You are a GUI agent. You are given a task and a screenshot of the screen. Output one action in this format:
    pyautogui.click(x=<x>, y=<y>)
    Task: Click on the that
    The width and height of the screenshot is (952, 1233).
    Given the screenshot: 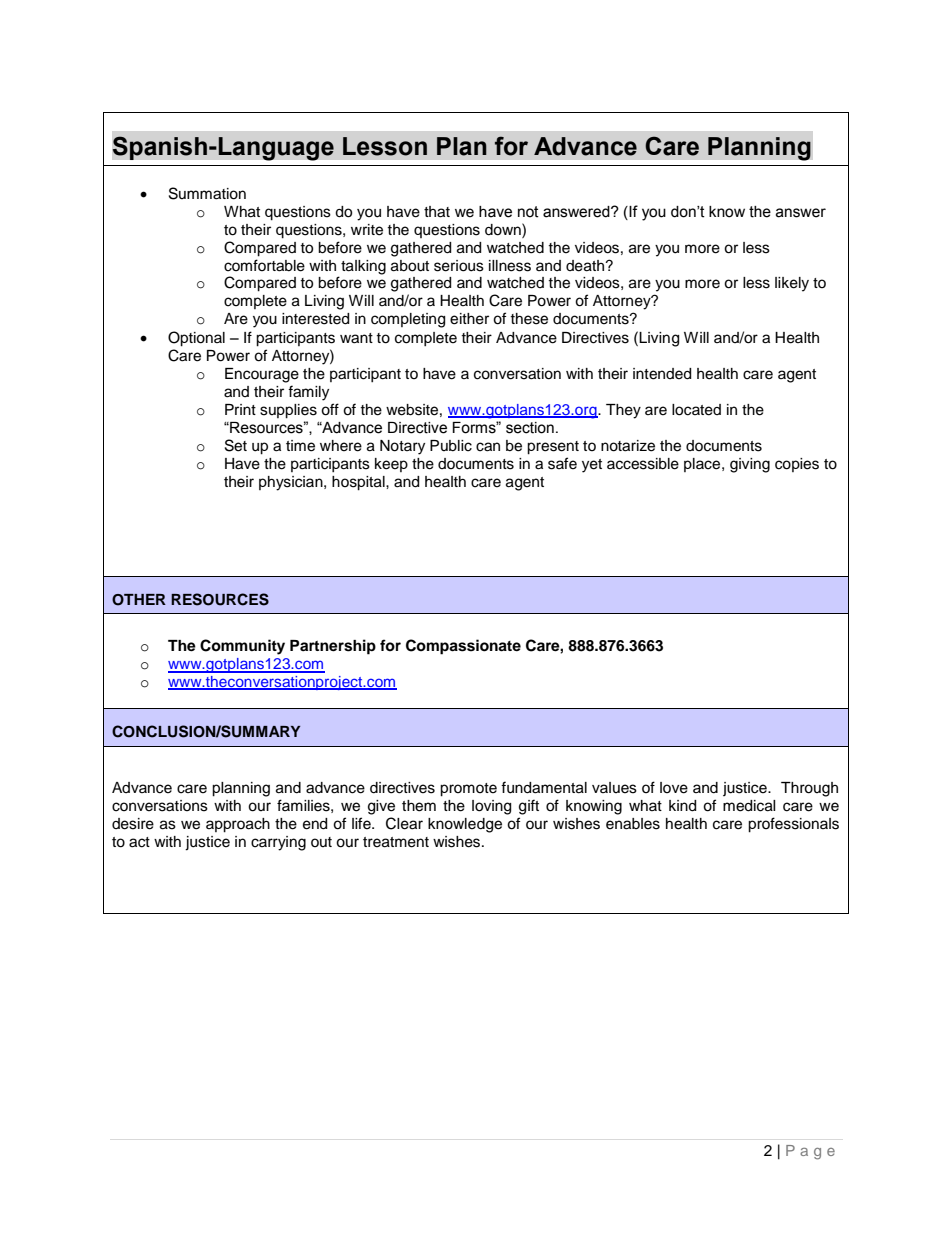 What is the action you would take?
    pyautogui.click(x=437, y=212)
